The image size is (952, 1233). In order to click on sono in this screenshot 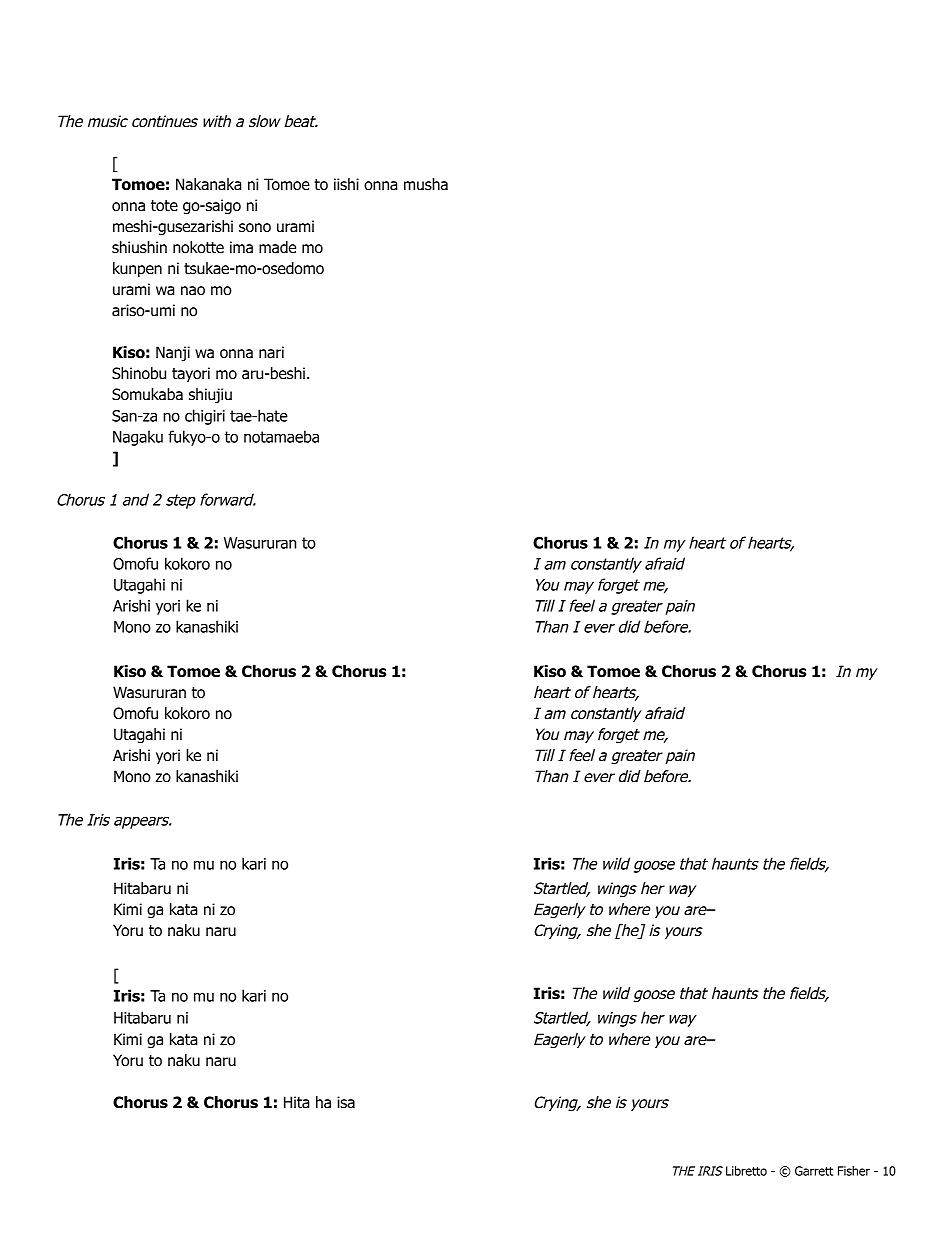, I will do `click(255, 228)`.
